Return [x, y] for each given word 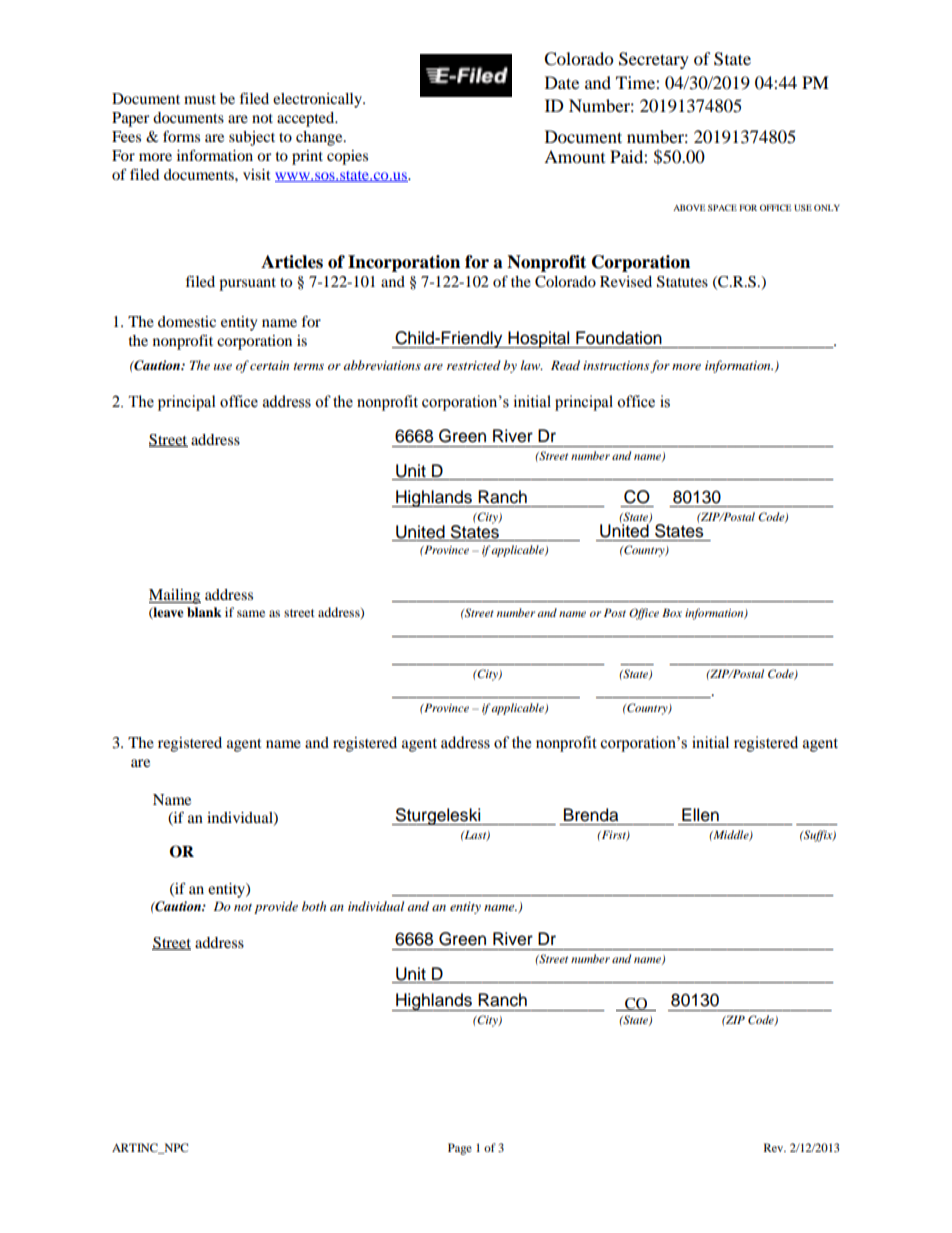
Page [460, 1149]
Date [562, 82]
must [200, 99]
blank [204, 612]
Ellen [700, 815]
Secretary [654, 60]
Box [672, 612]
